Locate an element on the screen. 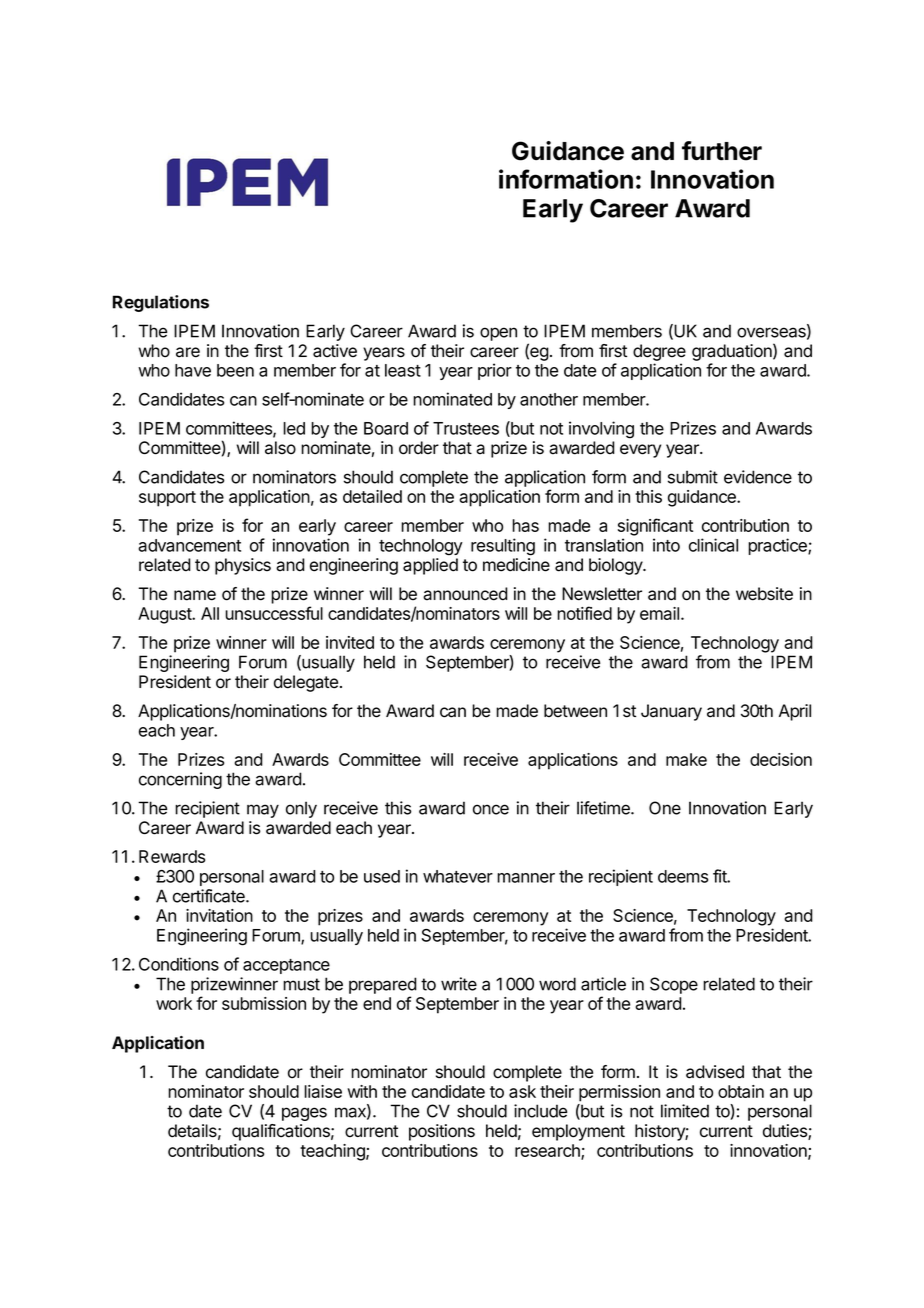 This screenshot has width=924, height=1308. support is located at coordinates (167, 499).
